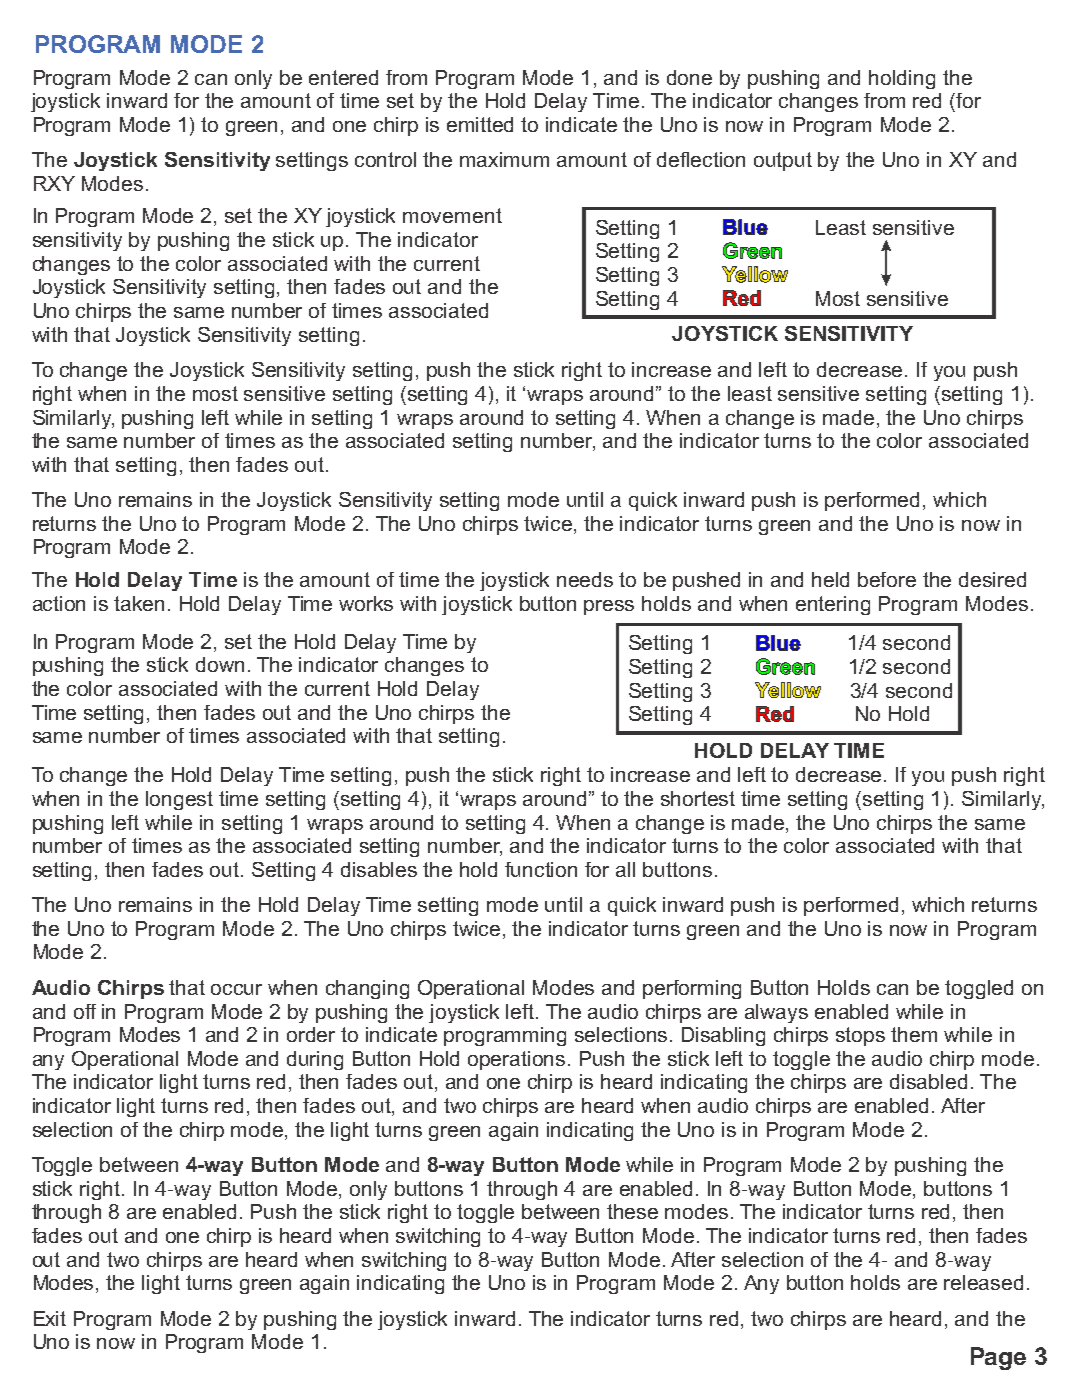 The height and width of the screenshot is (1396, 1079). Describe the element at coordinates (983, 1282) in the screenshot. I see `released` at that location.
